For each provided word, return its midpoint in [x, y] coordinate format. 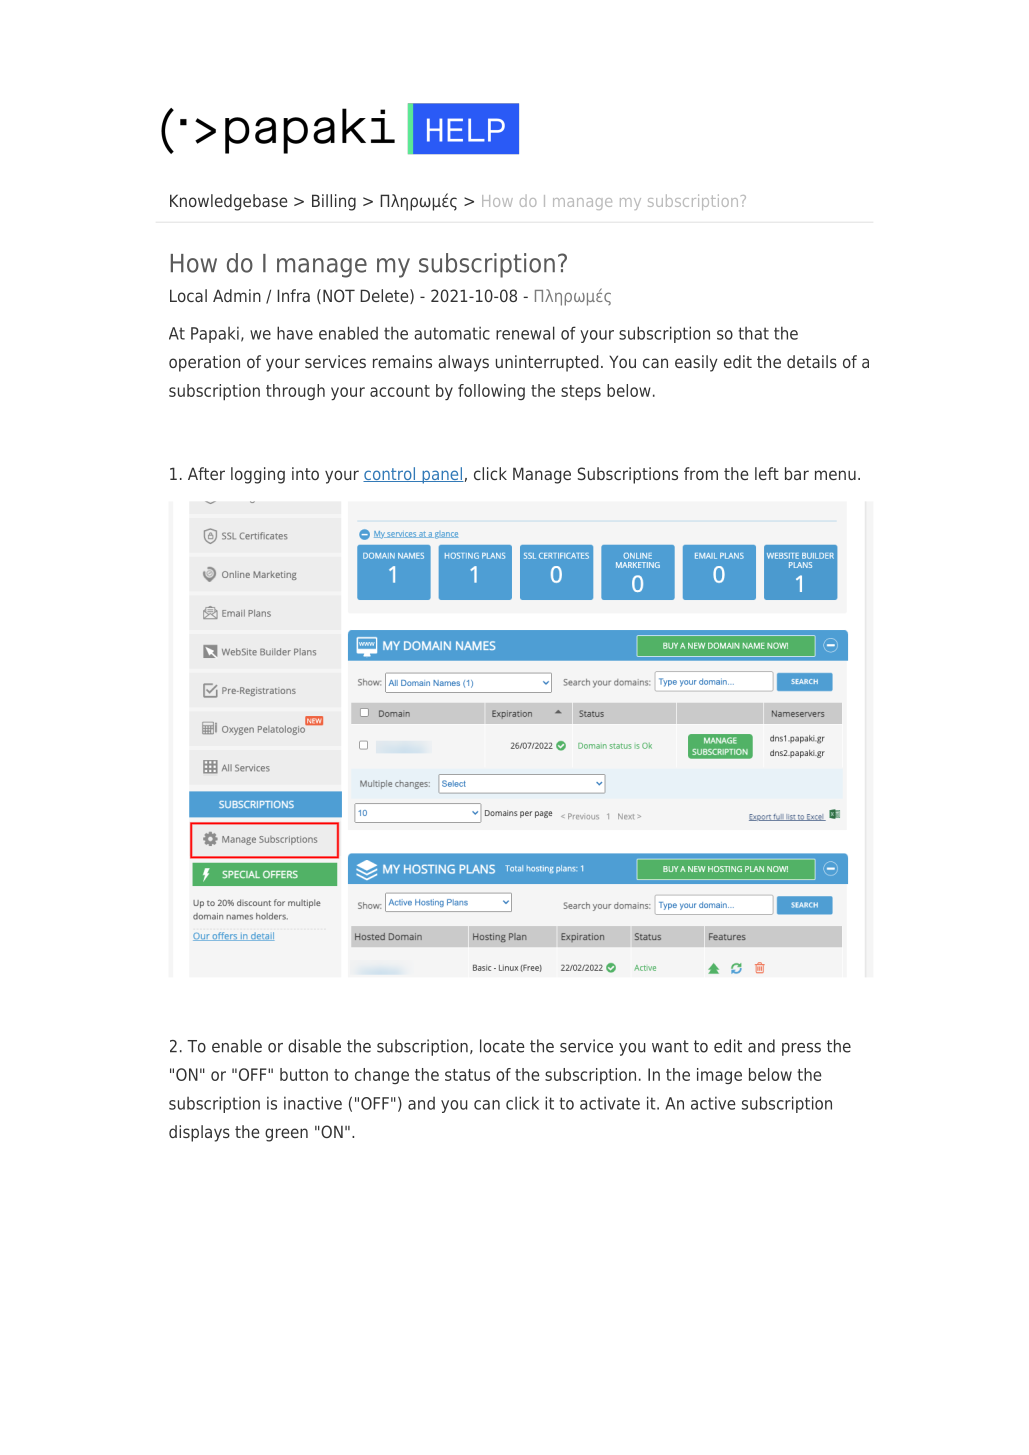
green [286, 1135]
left [767, 473]
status [467, 1075]
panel [442, 475]
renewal [525, 333]
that [753, 333]
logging [258, 475]
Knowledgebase [228, 202]
